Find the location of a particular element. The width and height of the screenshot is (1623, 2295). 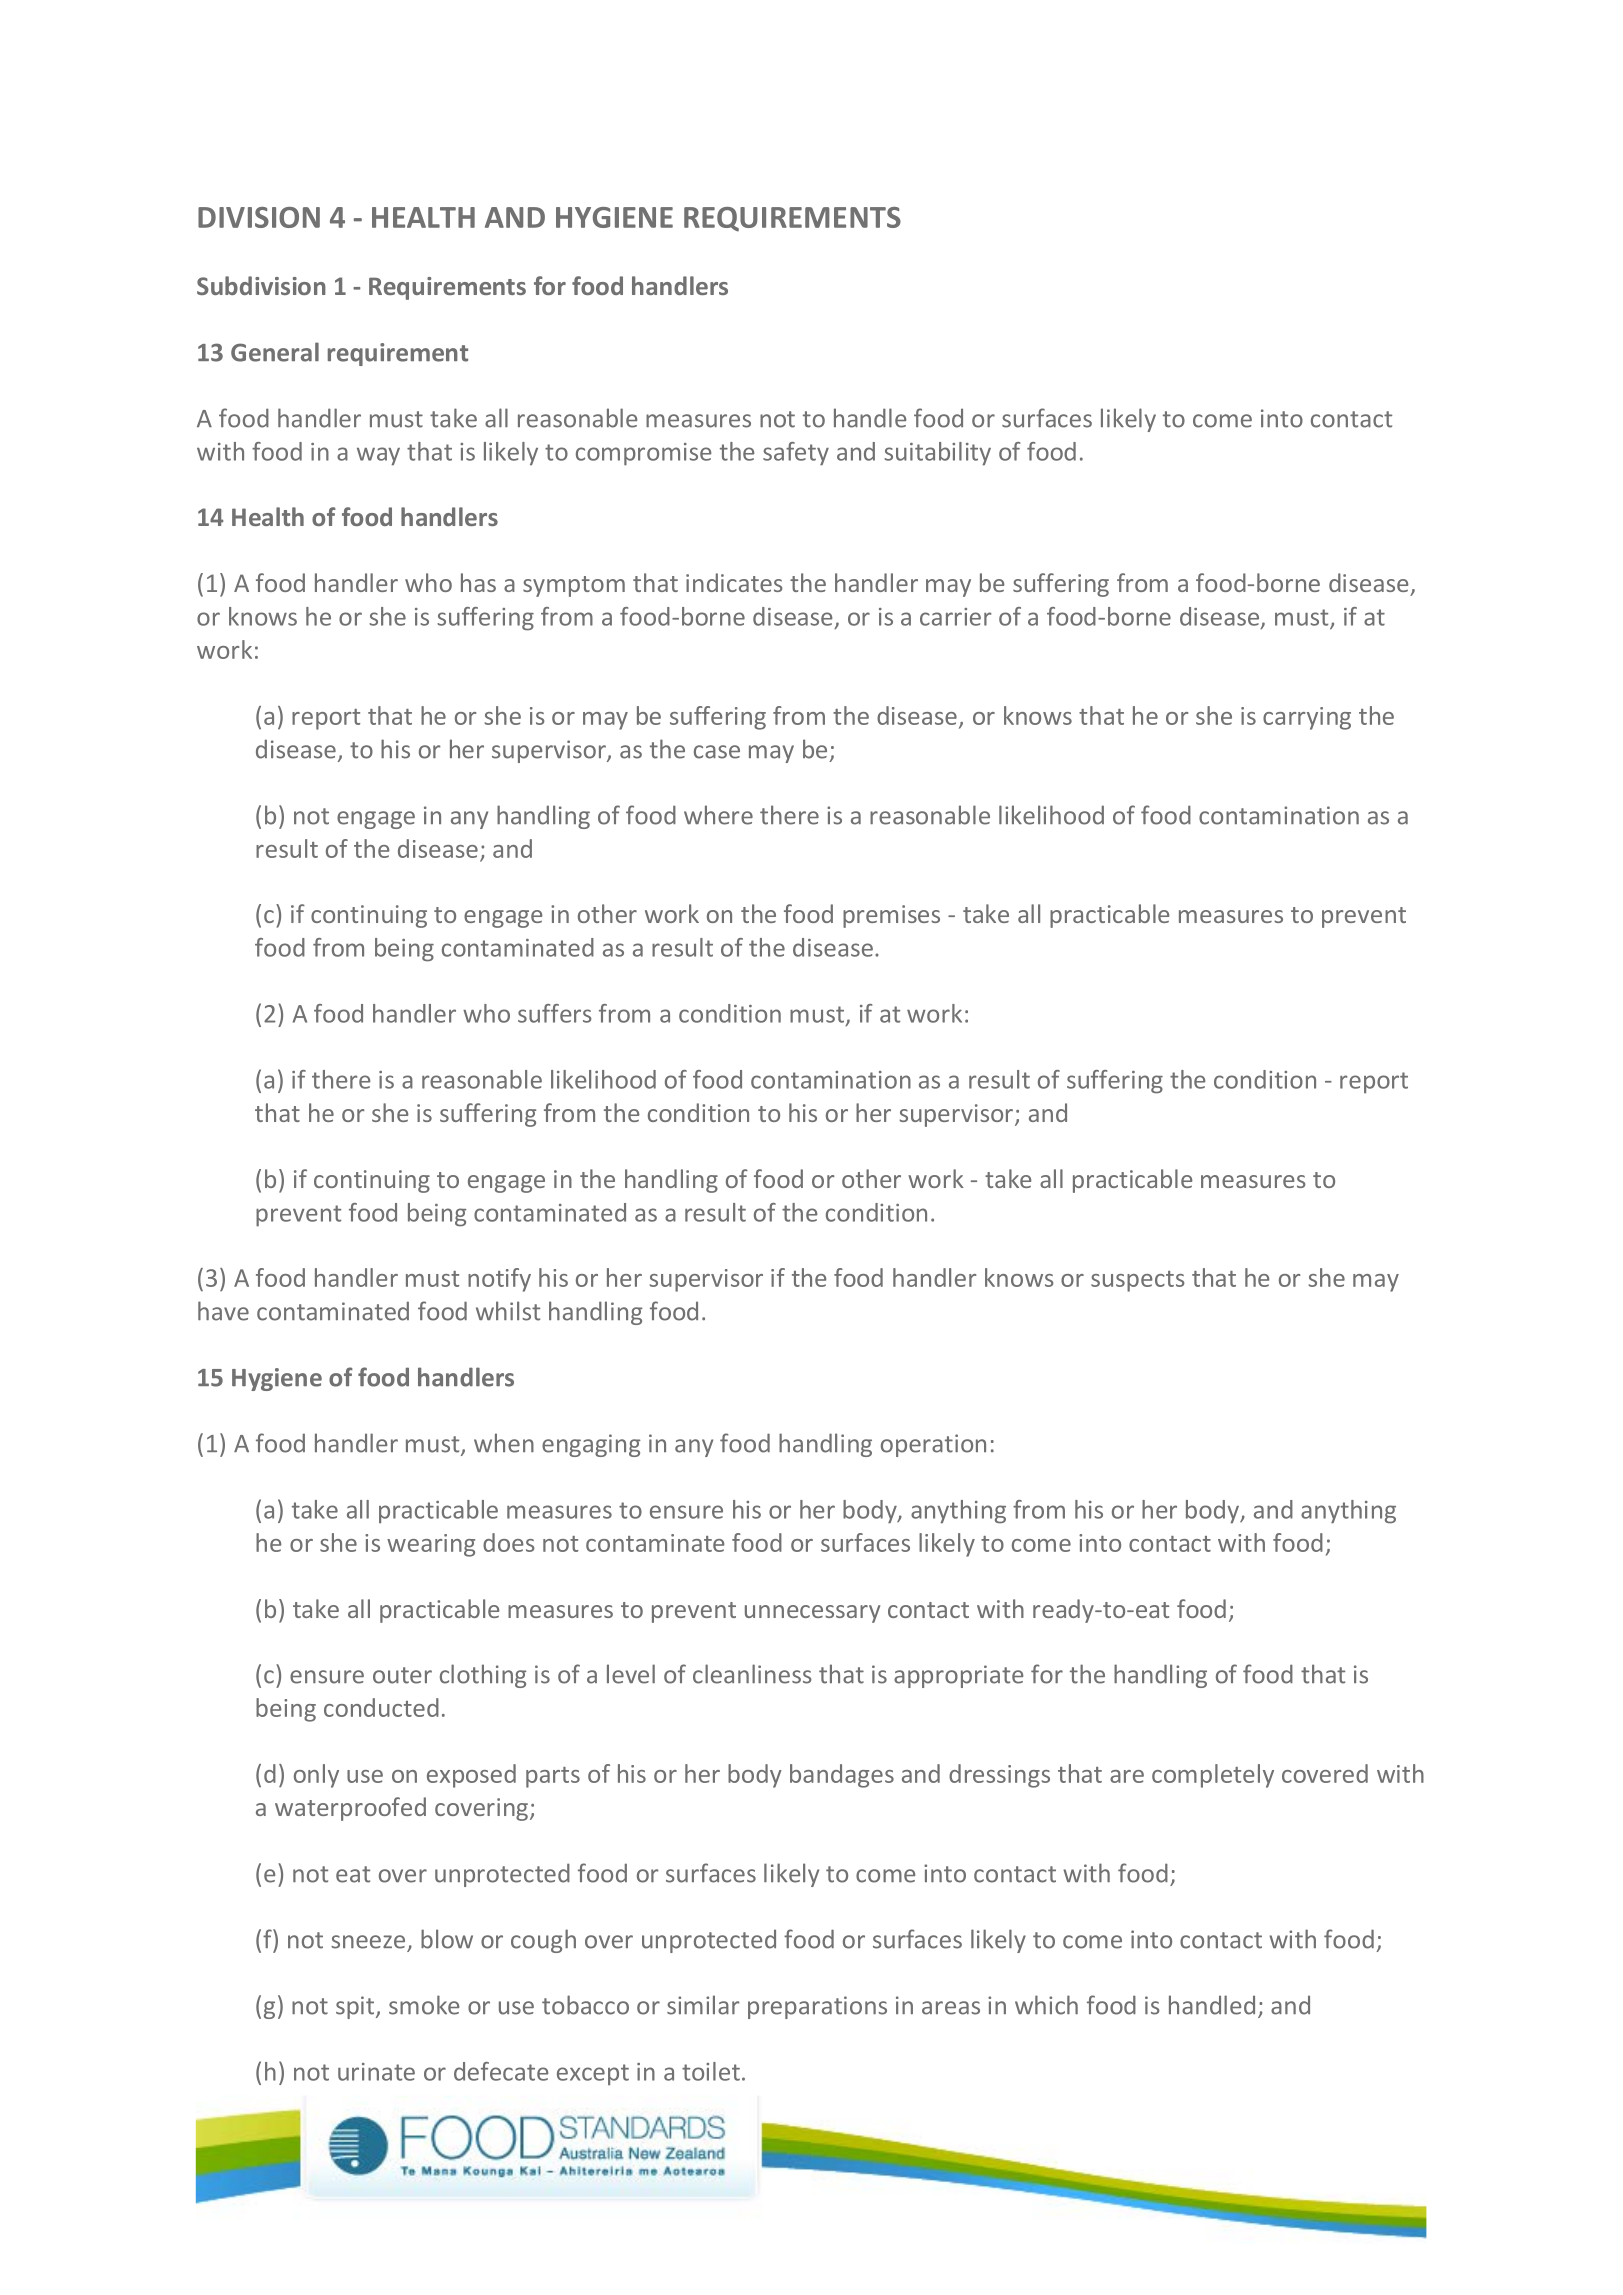

case is located at coordinates (717, 752).
